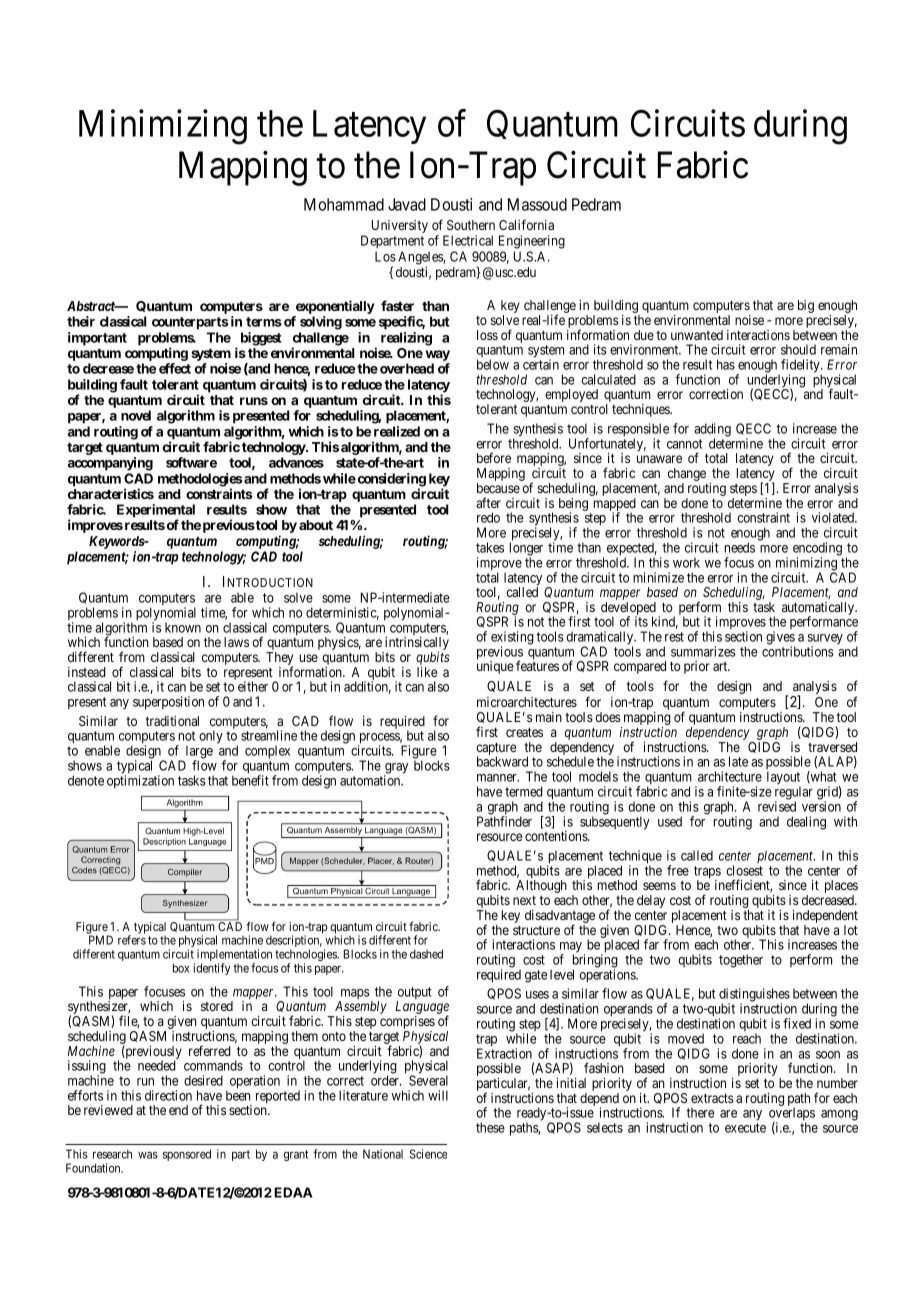 Image resolution: width=924 pixels, height=1308 pixels. What do you see at coordinates (697, 335) in the image?
I see `unwanted` at bounding box center [697, 335].
